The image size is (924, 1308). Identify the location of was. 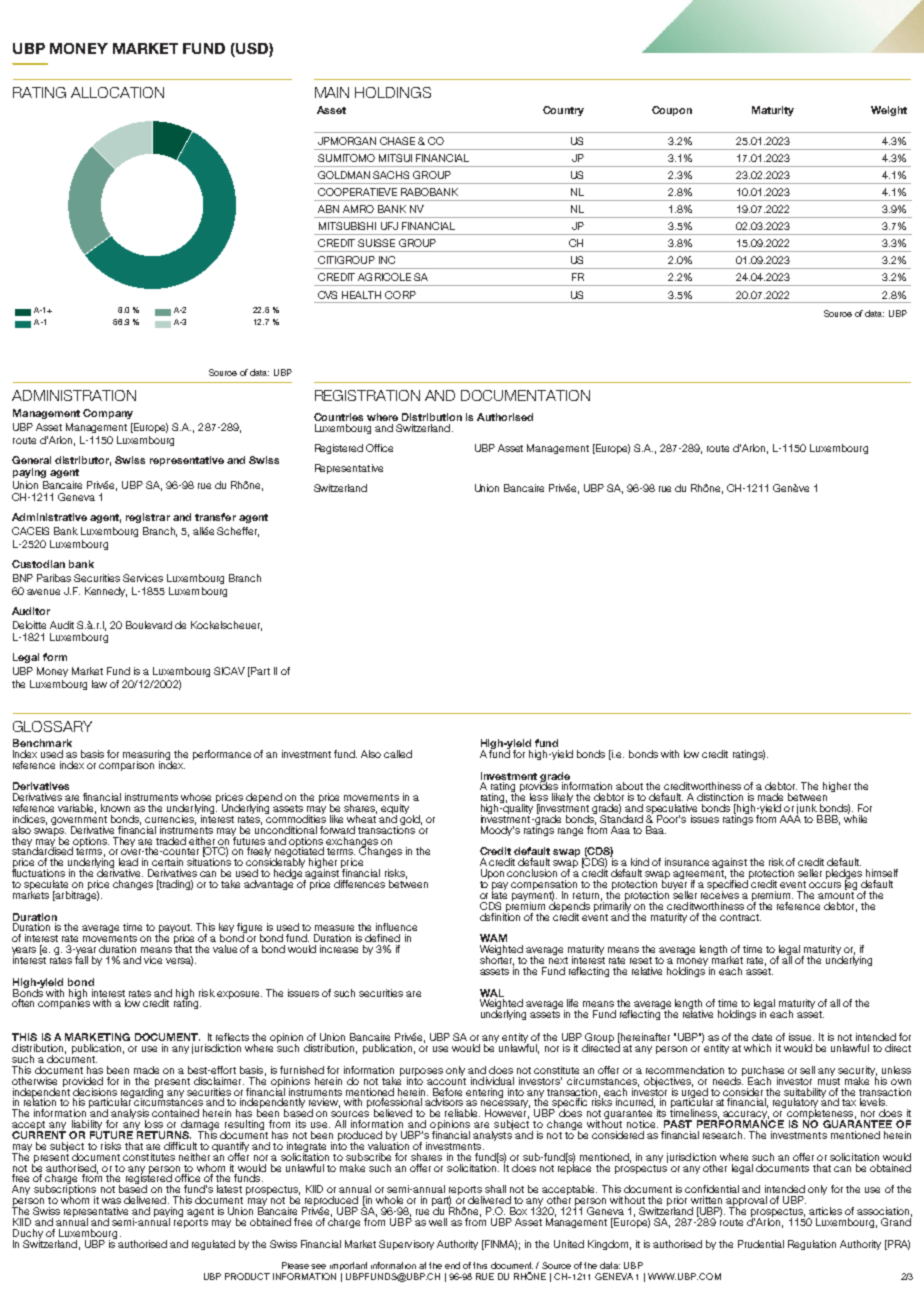
(111, 1201).
